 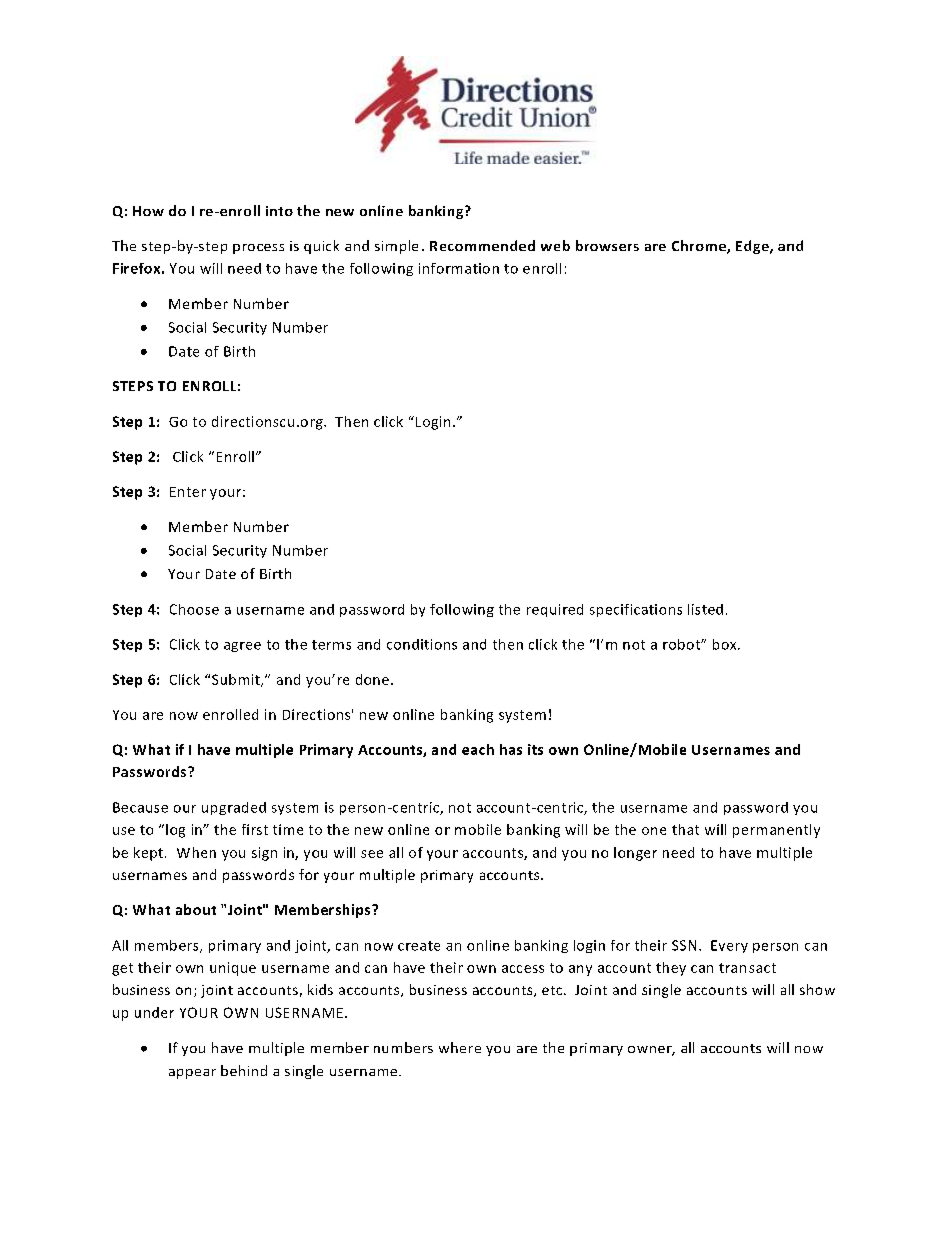 I want to click on box, so click(x=726, y=644).
